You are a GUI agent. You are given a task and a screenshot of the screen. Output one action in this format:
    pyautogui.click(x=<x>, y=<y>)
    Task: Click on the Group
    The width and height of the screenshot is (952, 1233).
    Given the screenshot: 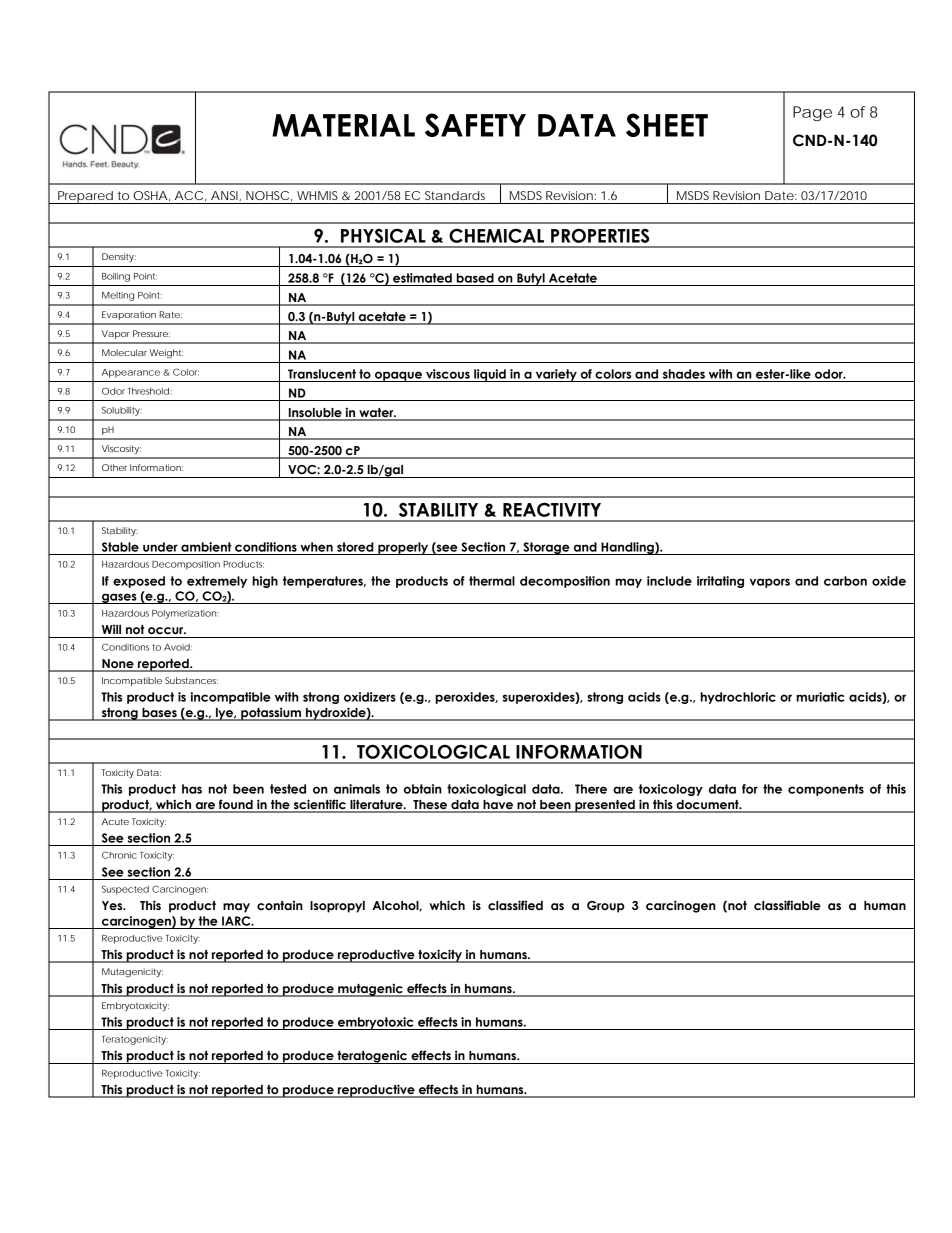 What is the action you would take?
    pyautogui.click(x=605, y=907)
